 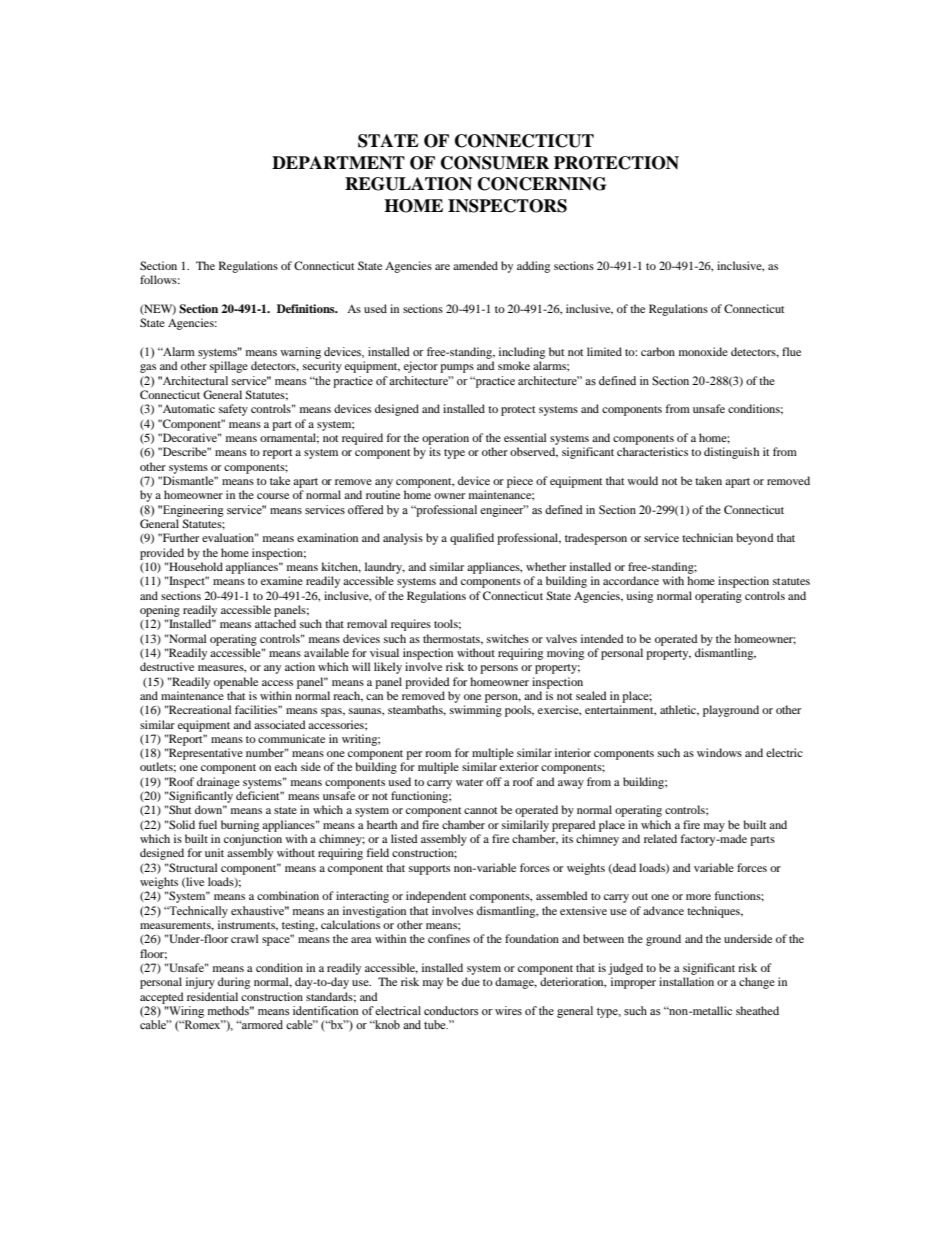 What do you see at coordinates (495, 163) in the screenshot?
I see `CONSUMER` at bounding box center [495, 163].
